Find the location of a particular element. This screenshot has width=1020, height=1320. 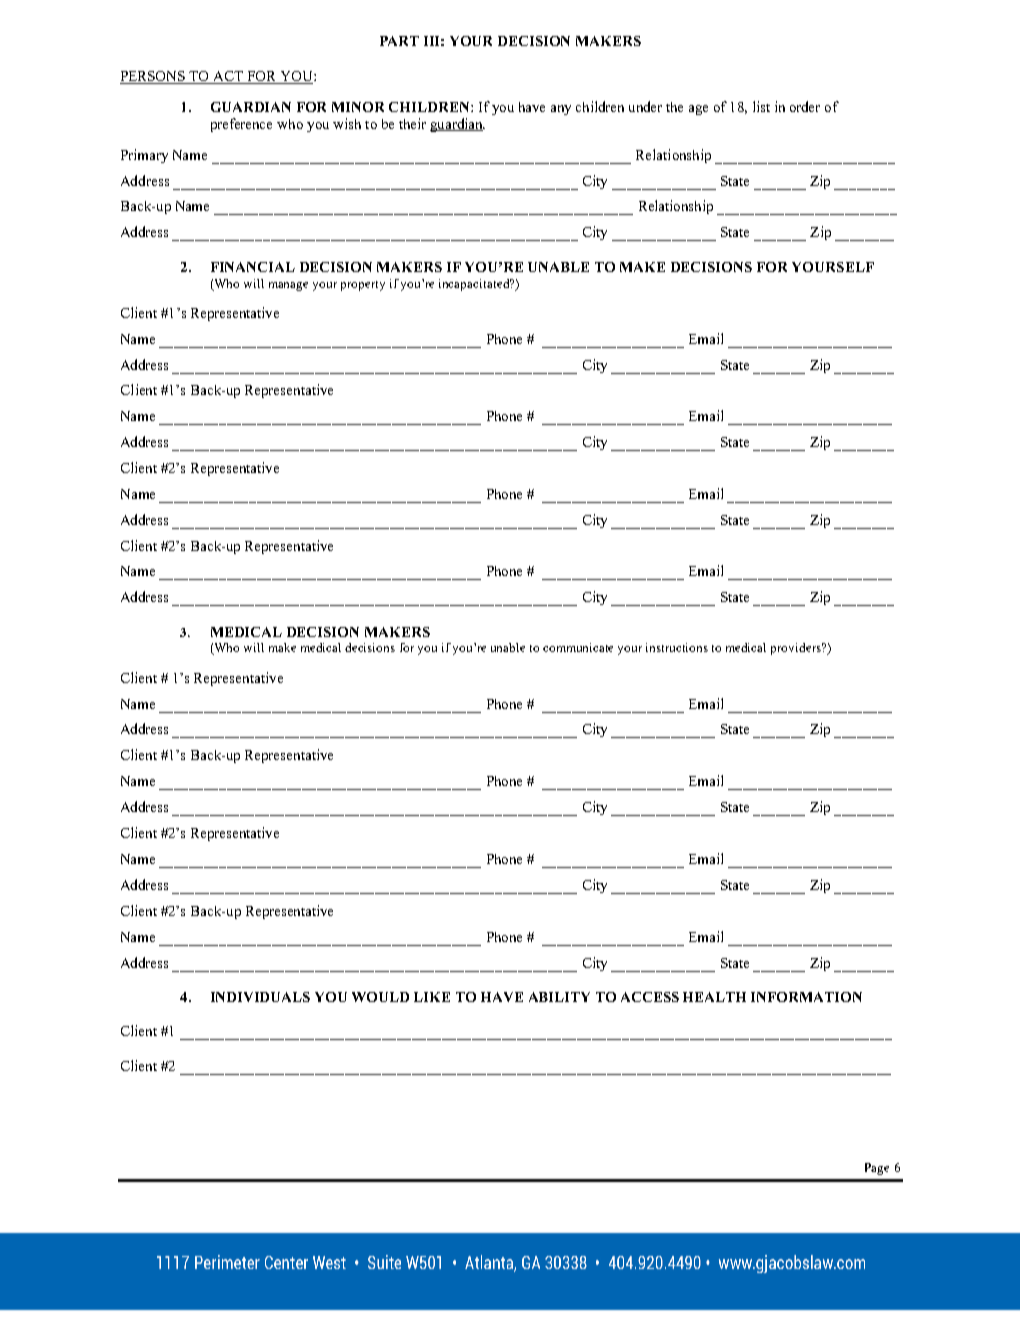

ABILITY is located at coordinates (559, 997).
